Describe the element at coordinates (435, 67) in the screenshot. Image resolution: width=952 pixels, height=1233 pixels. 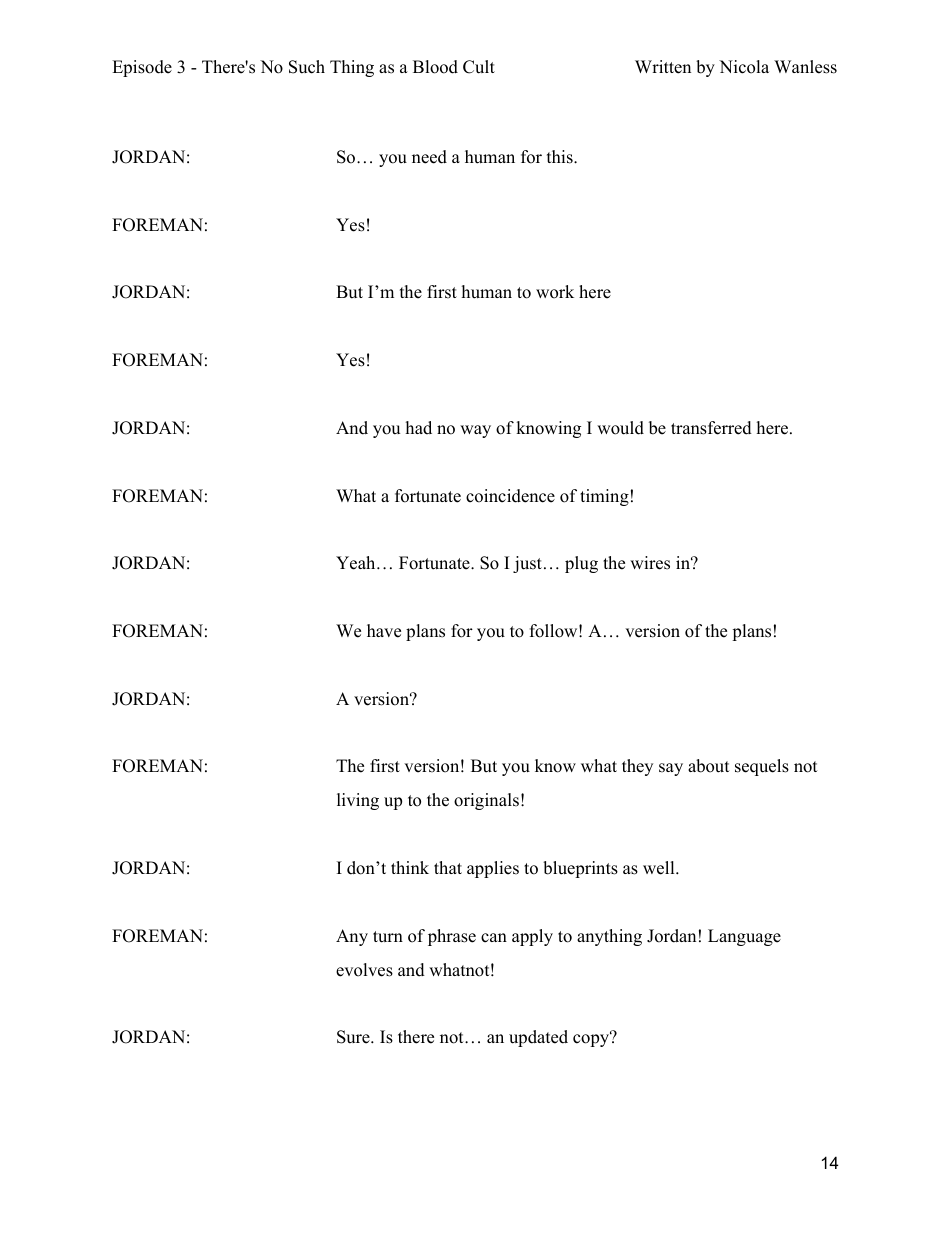
I see `Blood` at that location.
